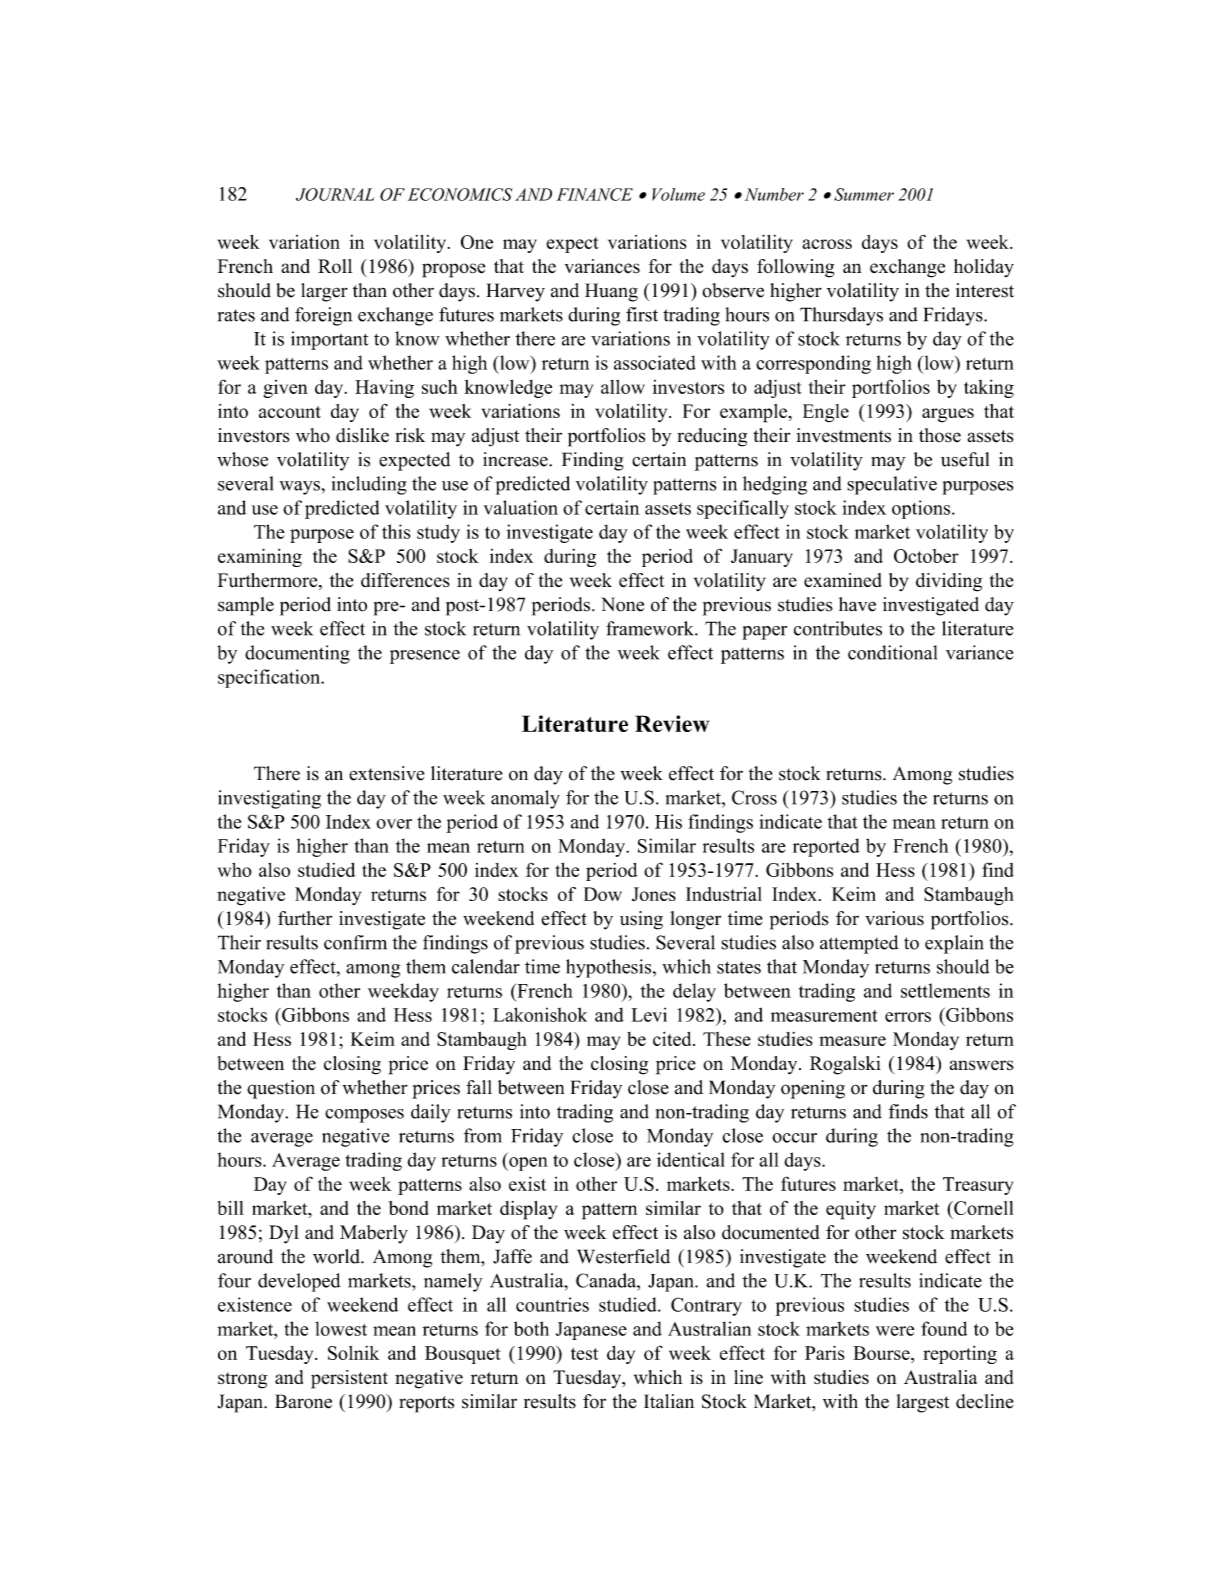 The width and height of the screenshot is (1231, 1594). Describe the element at coordinates (521, 507) in the screenshot. I see `valuation` at that location.
